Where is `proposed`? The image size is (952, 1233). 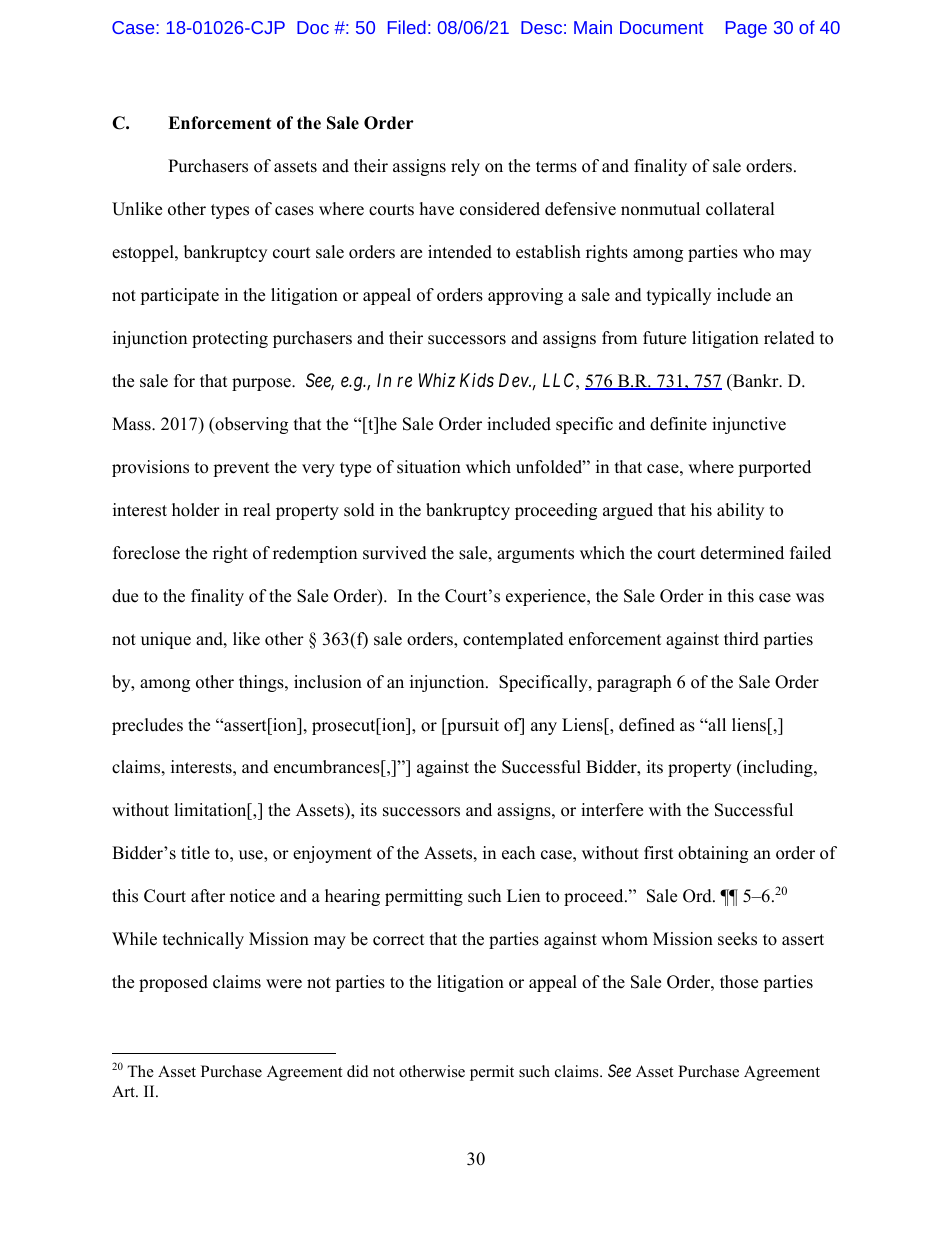
proposed is located at coordinates (173, 983).
